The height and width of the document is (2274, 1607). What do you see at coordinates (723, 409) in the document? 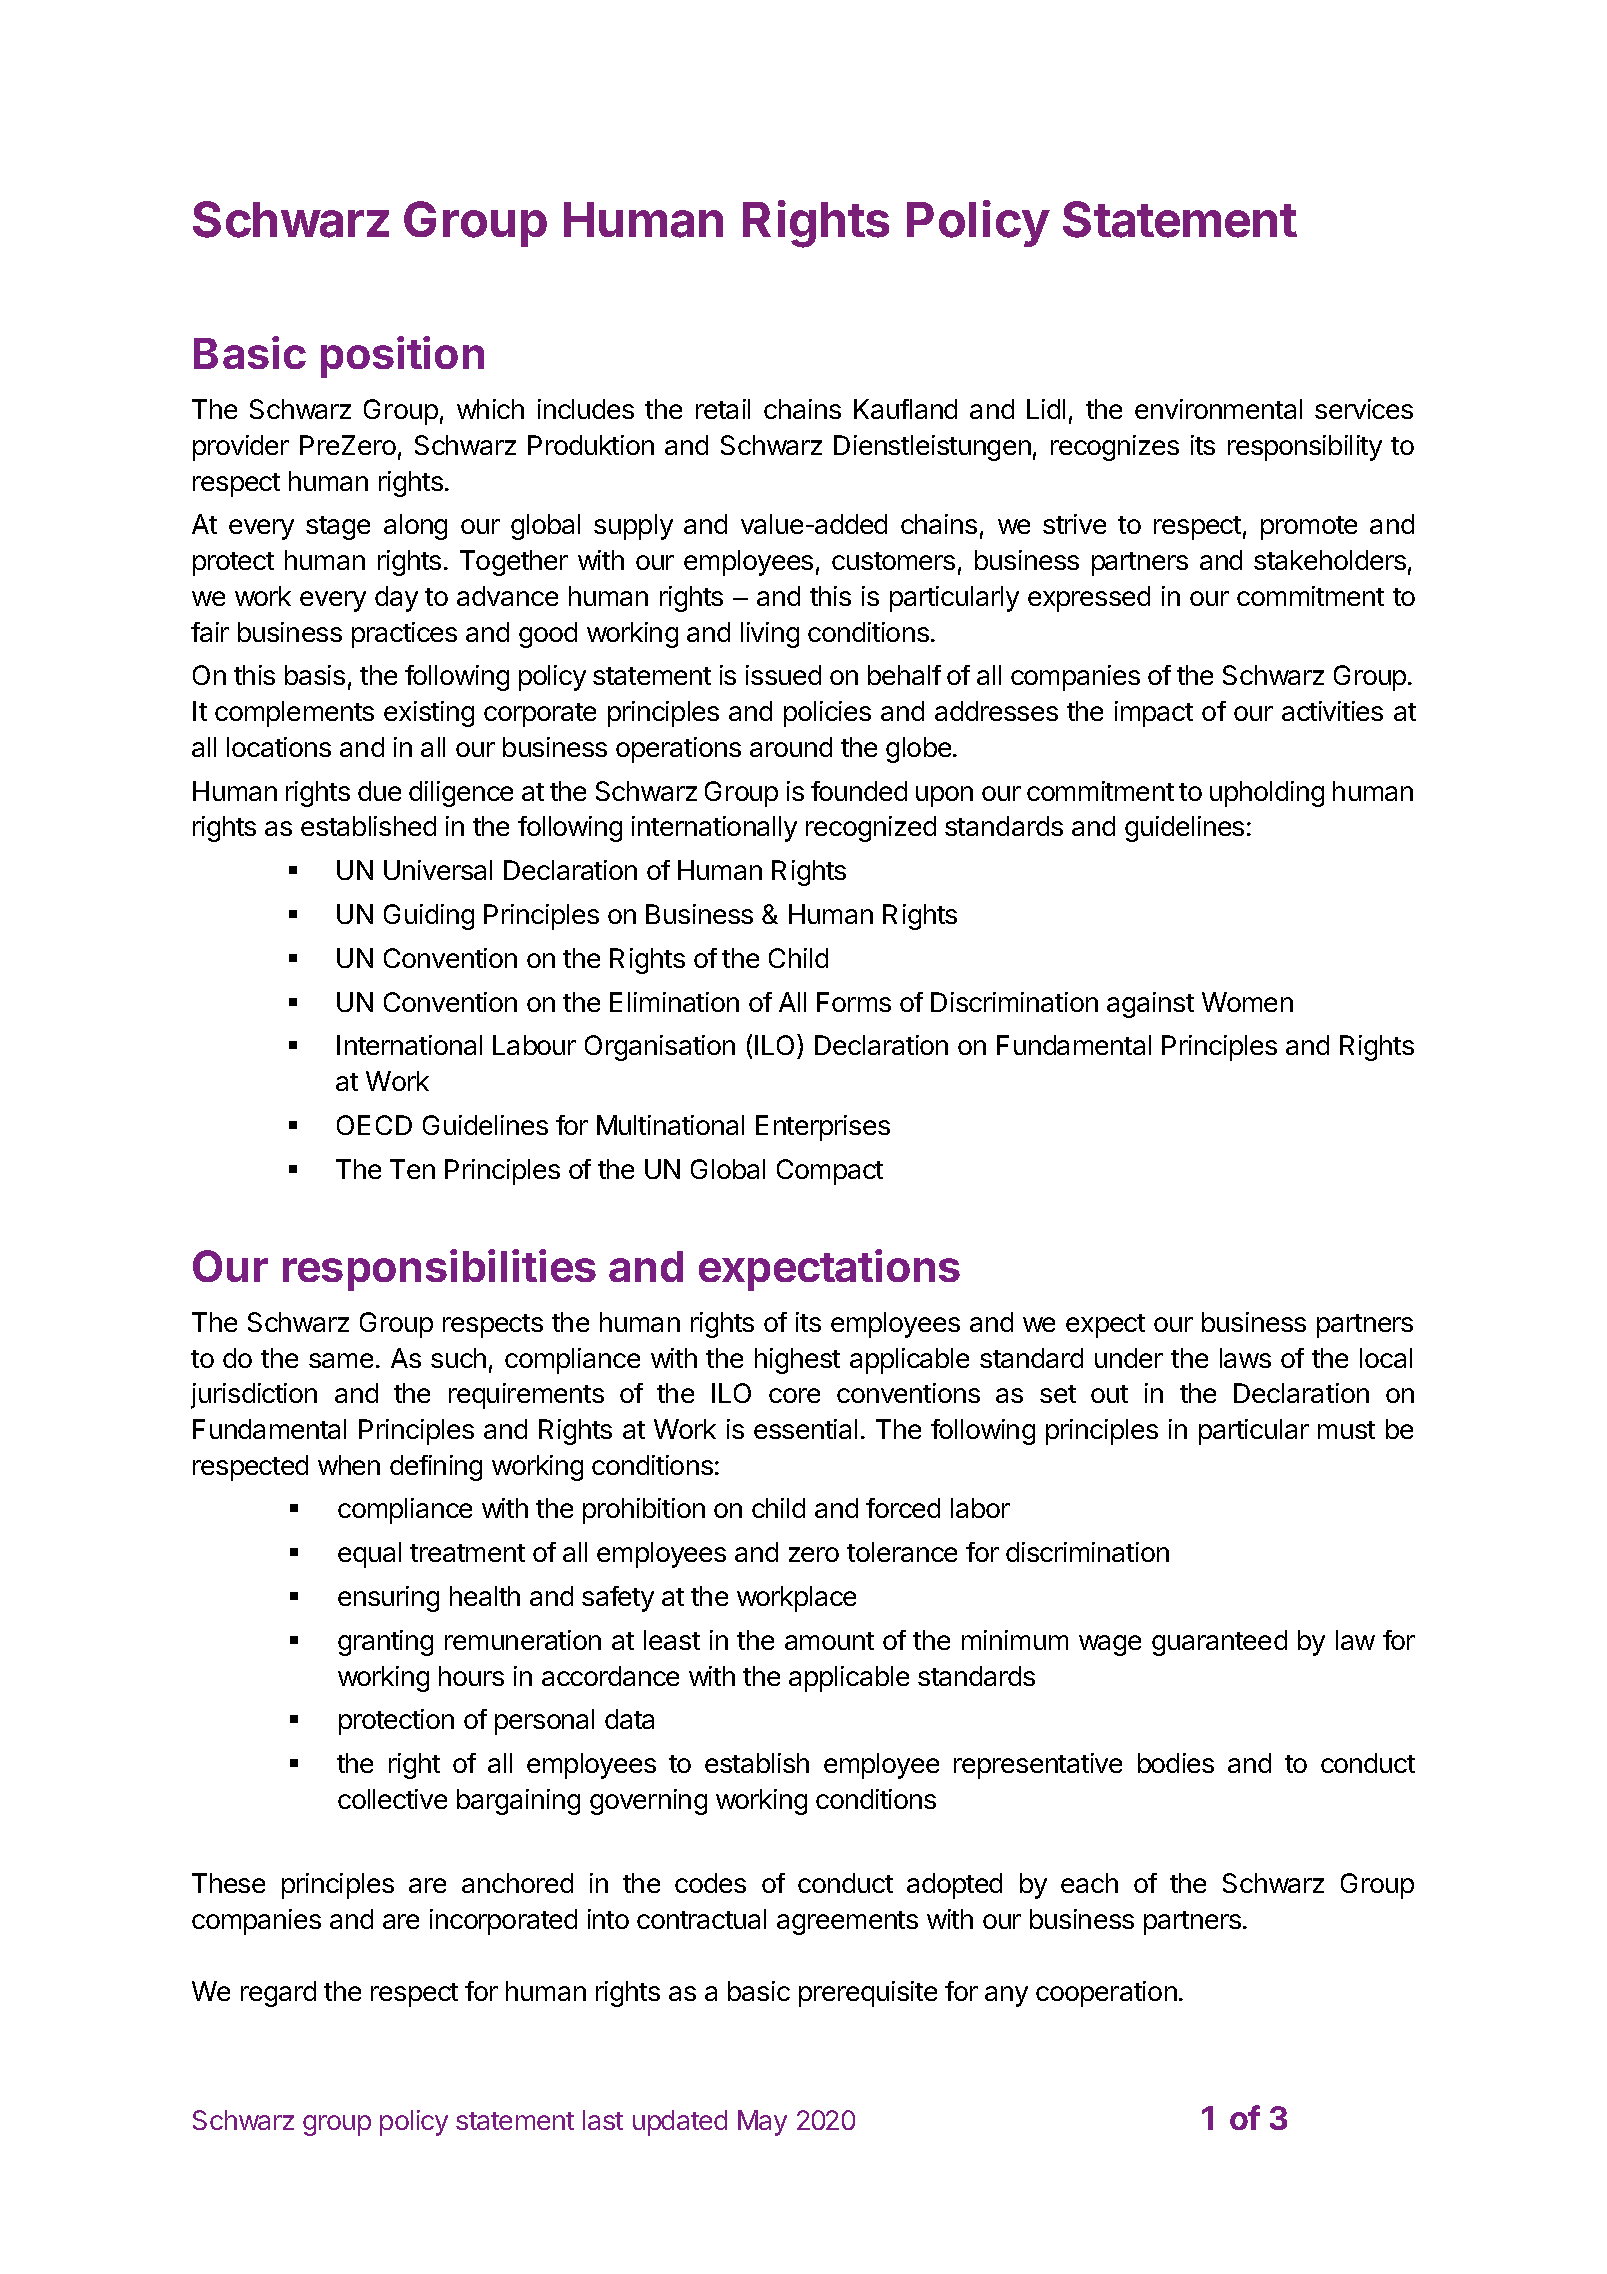
I see `retail` at bounding box center [723, 409].
